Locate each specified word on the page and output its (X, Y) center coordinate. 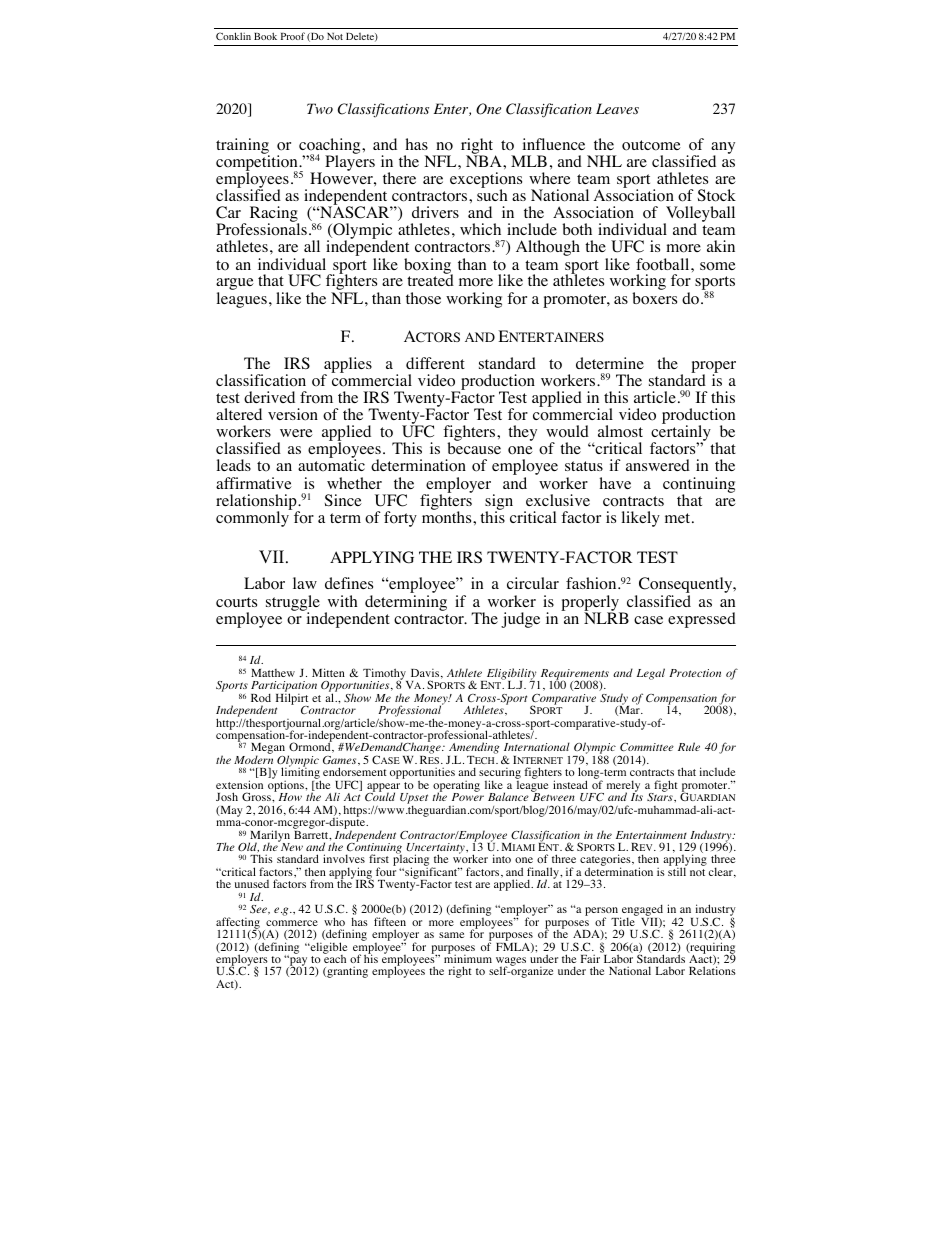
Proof (293, 36)
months (448, 516)
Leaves (617, 108)
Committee (647, 747)
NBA (485, 160)
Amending (473, 749)
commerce (292, 923)
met (679, 518)
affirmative (254, 483)
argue (235, 285)
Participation (284, 688)
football (664, 264)
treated (430, 279)
